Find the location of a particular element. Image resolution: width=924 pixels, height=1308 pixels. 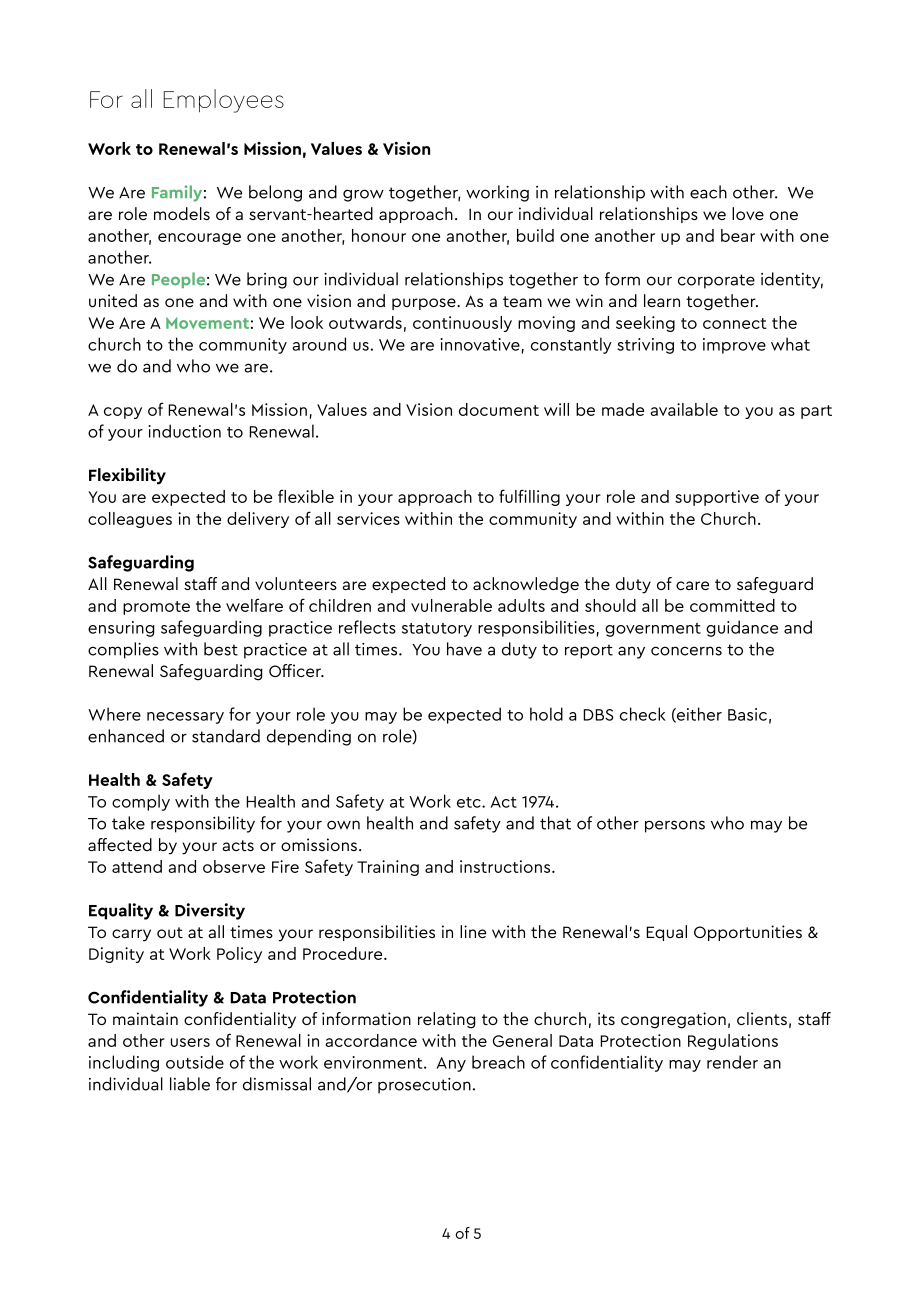

committed is located at coordinates (732, 605).
